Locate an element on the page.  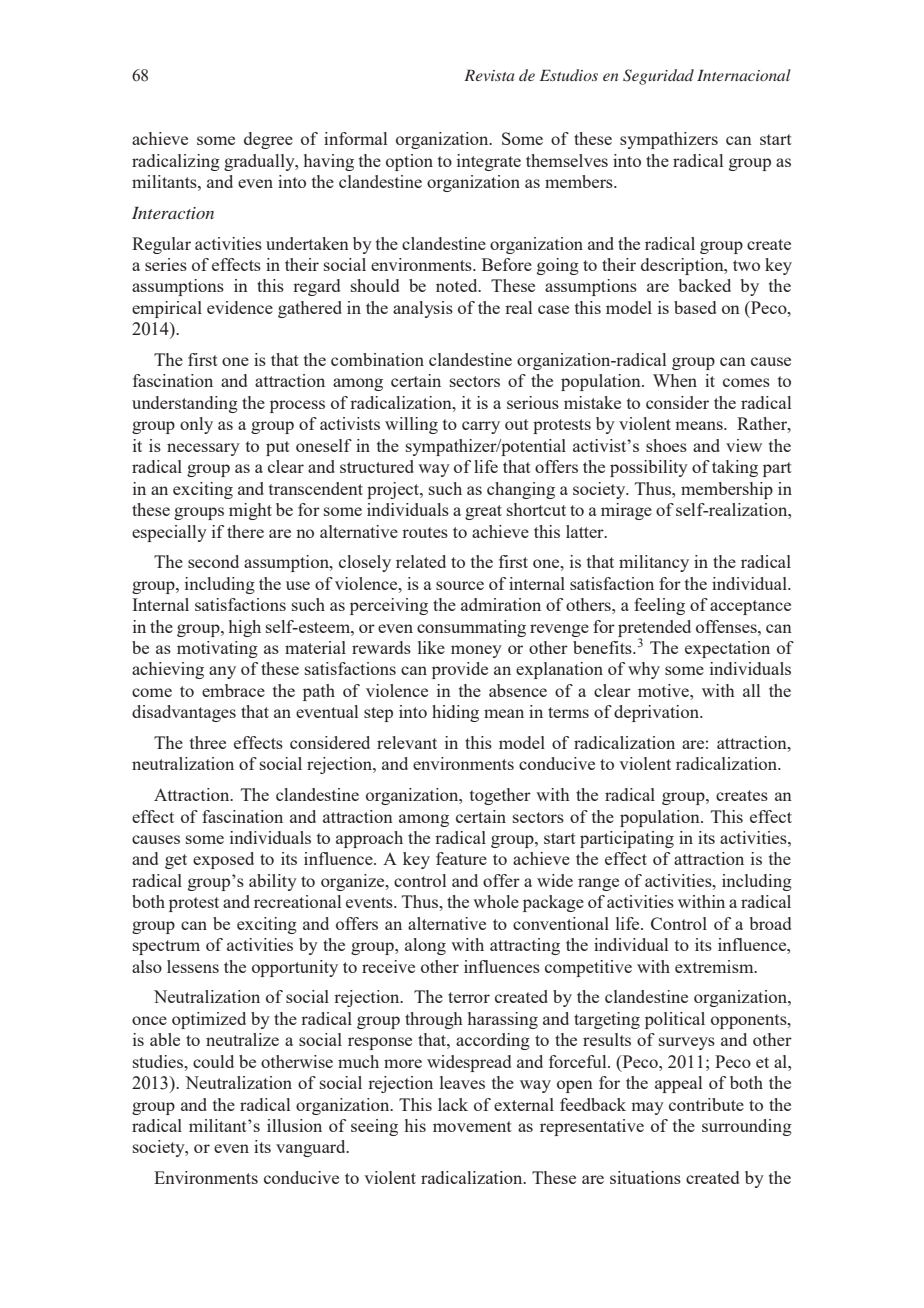
high is located at coordinates (245, 628).
